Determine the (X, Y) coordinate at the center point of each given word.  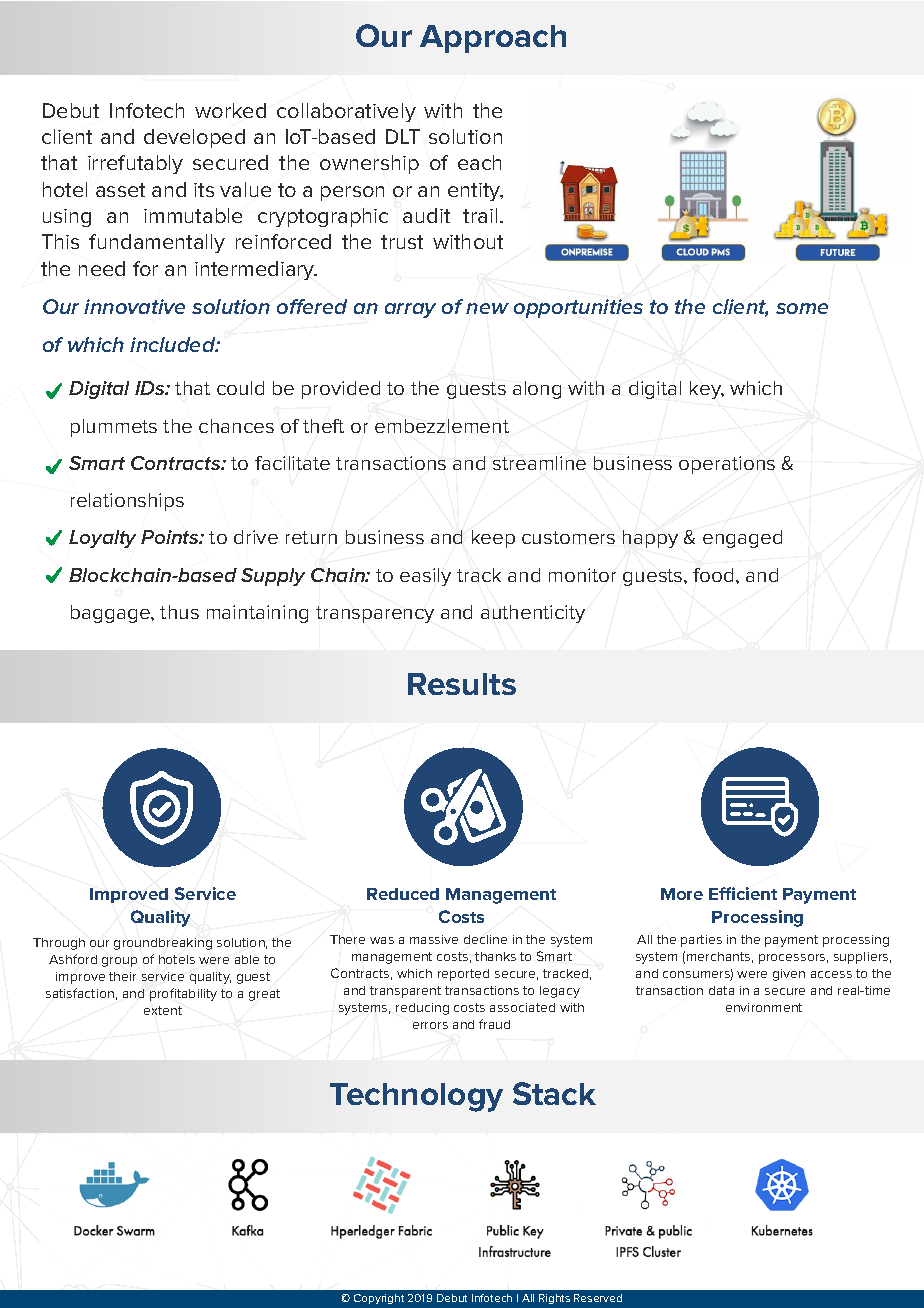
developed (194, 138)
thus (179, 612)
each (479, 162)
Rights (554, 1299)
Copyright (379, 1299)
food (715, 575)
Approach (493, 39)
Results (462, 684)
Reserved (598, 1298)
